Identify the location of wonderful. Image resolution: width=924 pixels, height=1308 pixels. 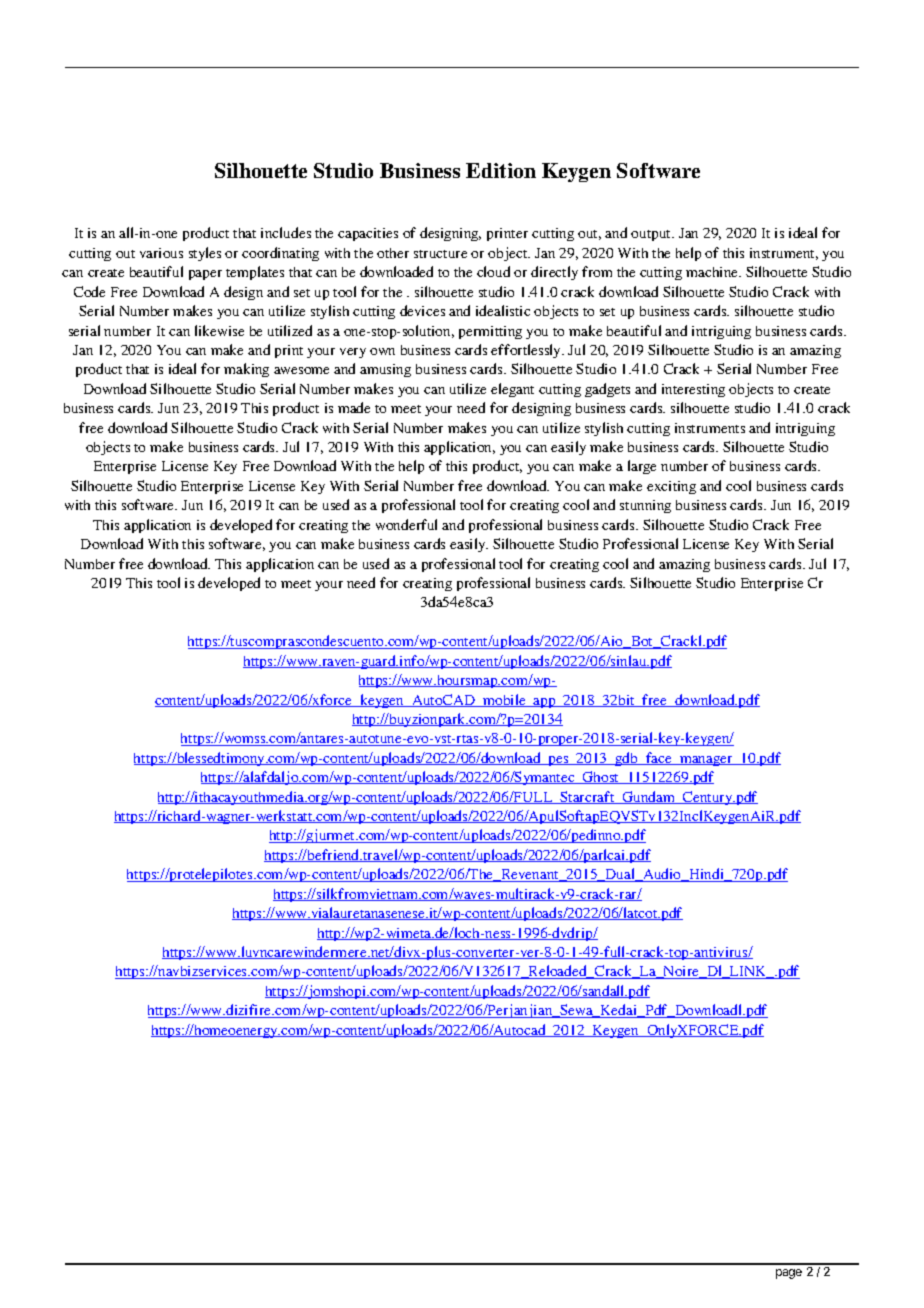
(406, 524).
